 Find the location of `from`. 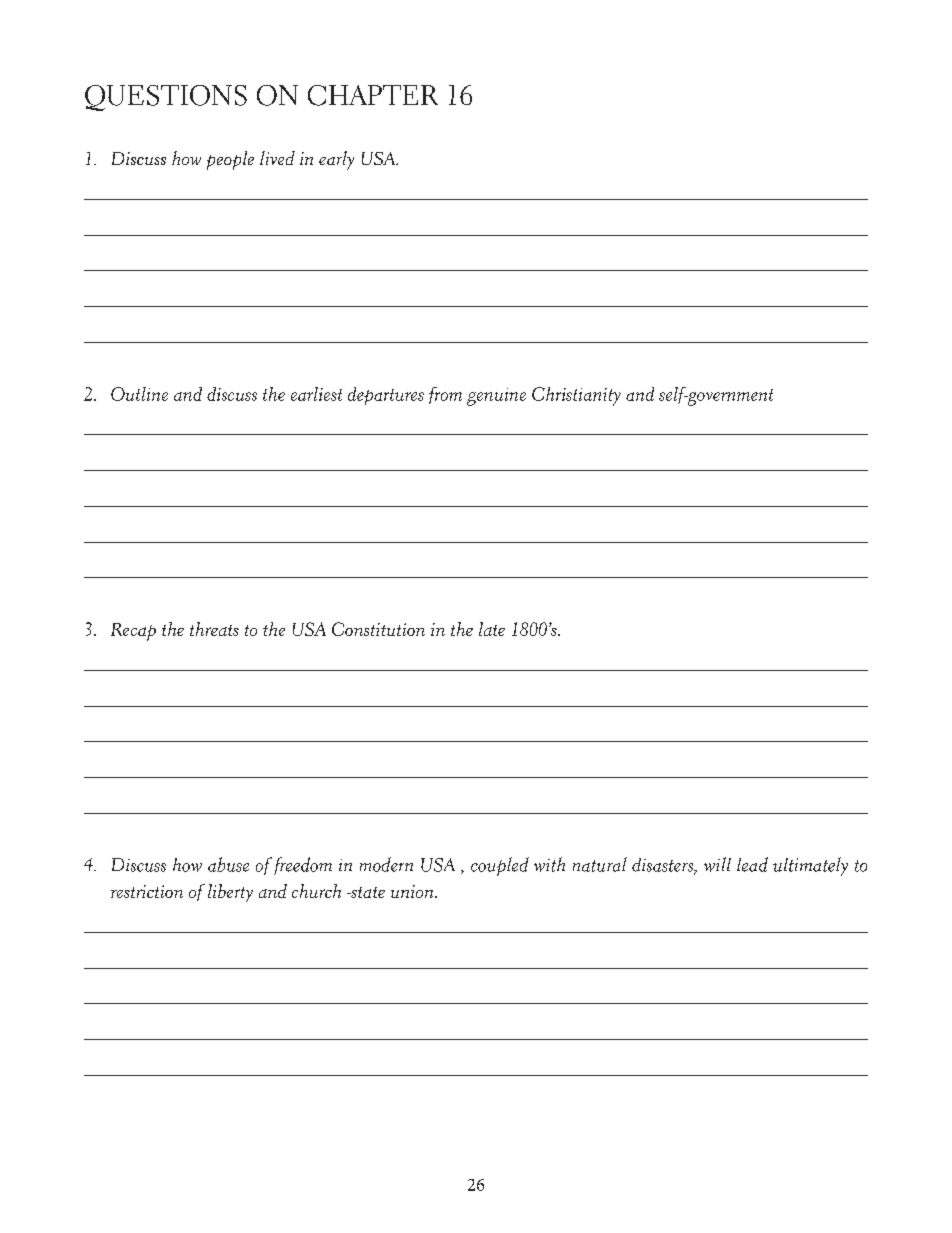

from is located at coordinates (445, 395).
